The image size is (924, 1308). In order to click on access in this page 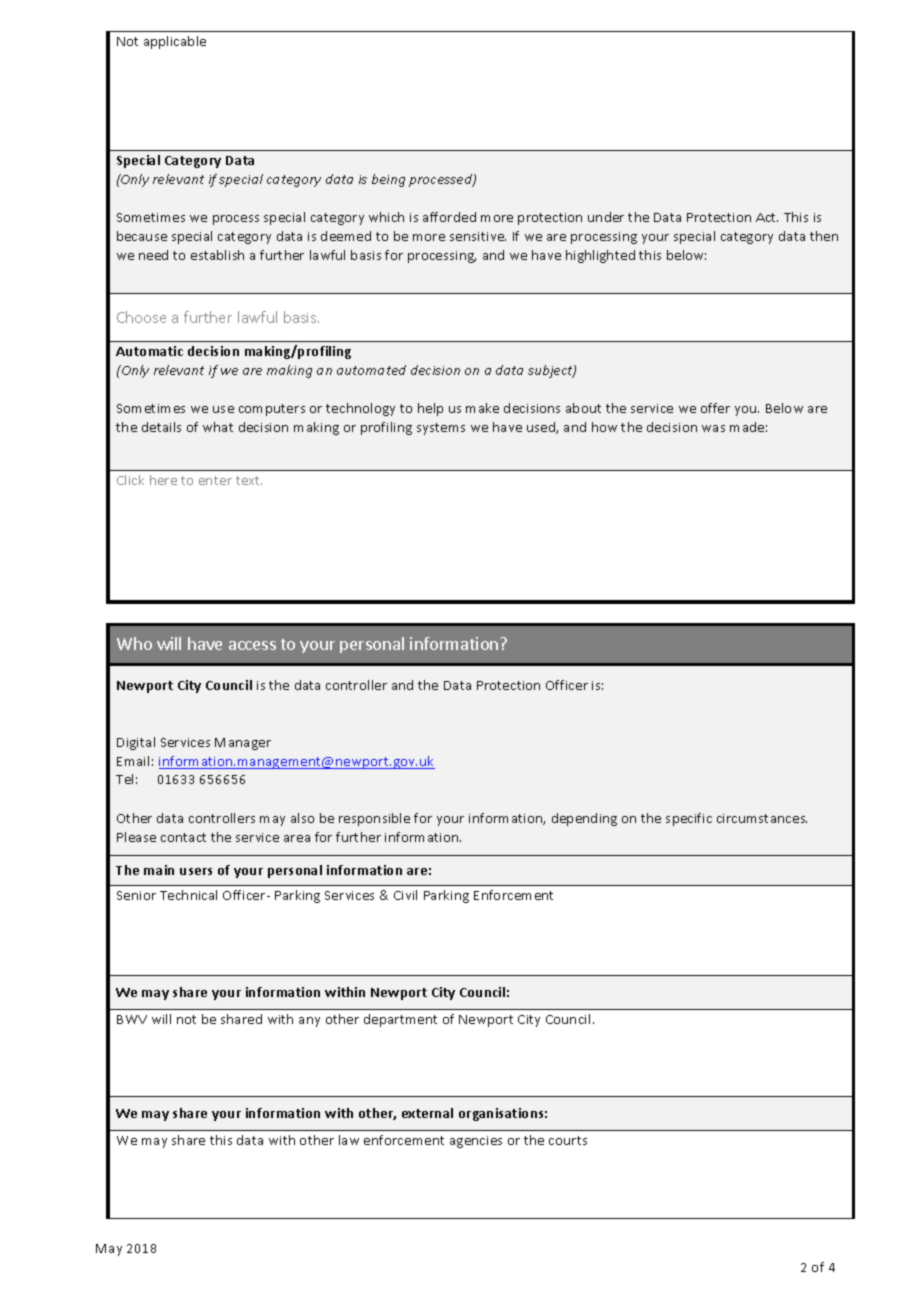, I will do `click(252, 645)`.
